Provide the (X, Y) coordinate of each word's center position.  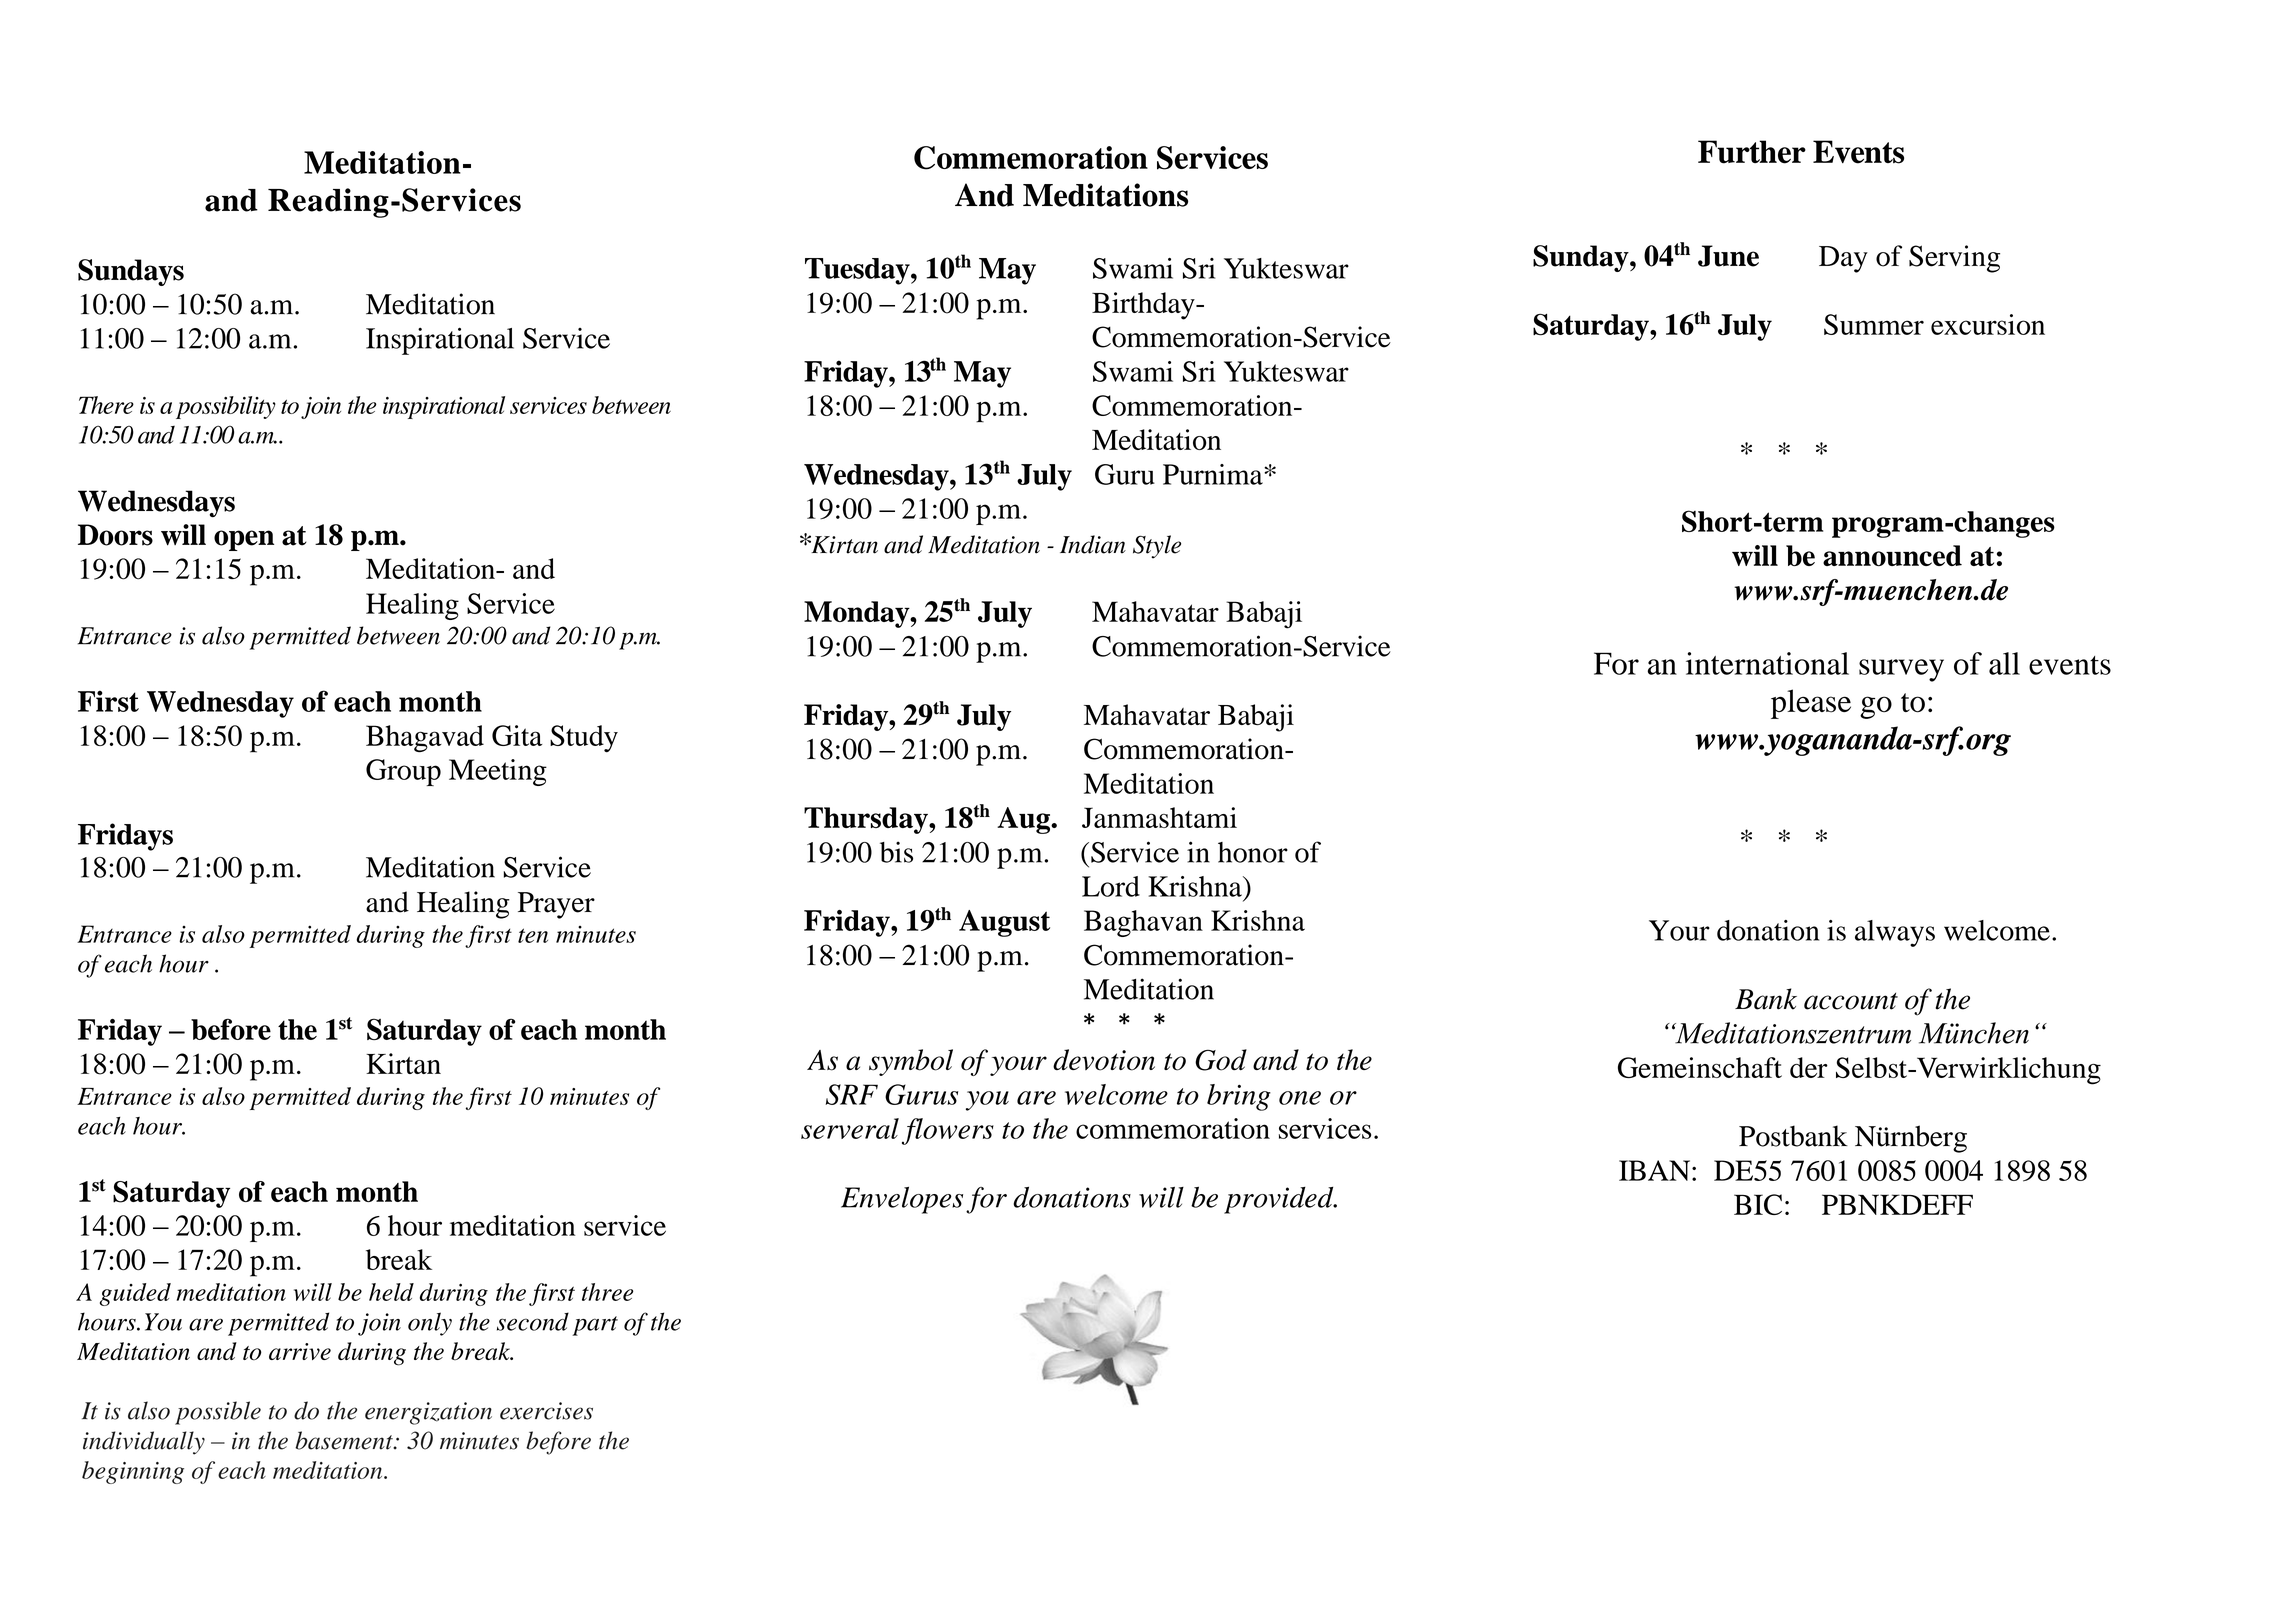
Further (1752, 152)
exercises (546, 1411)
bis (896, 852)
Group (403, 772)
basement (345, 1440)
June (1728, 256)
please (1811, 704)
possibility (226, 407)
